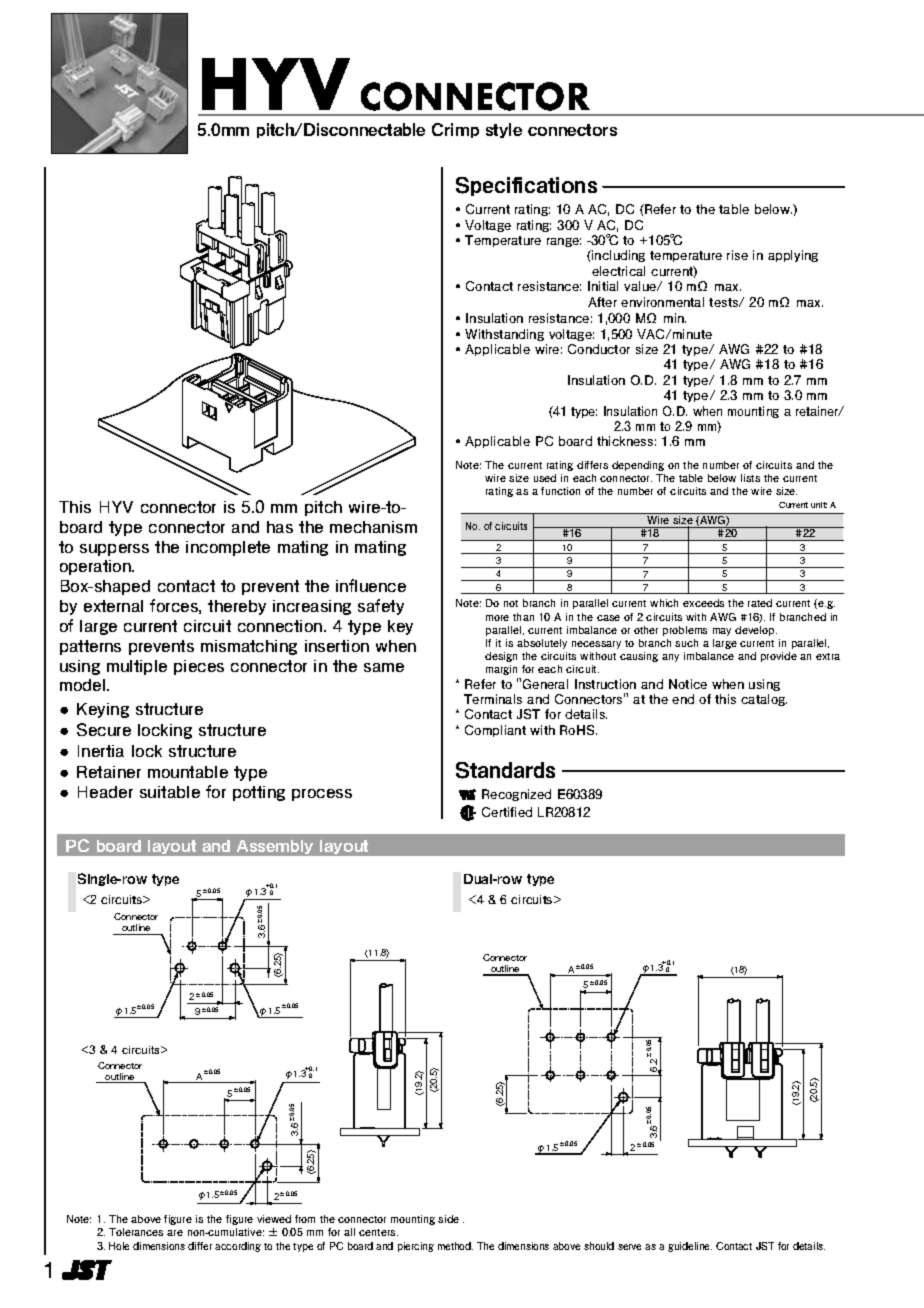 The image size is (924, 1308). What do you see at coordinates (507, 812) in the image?
I see `Certified` at bounding box center [507, 812].
